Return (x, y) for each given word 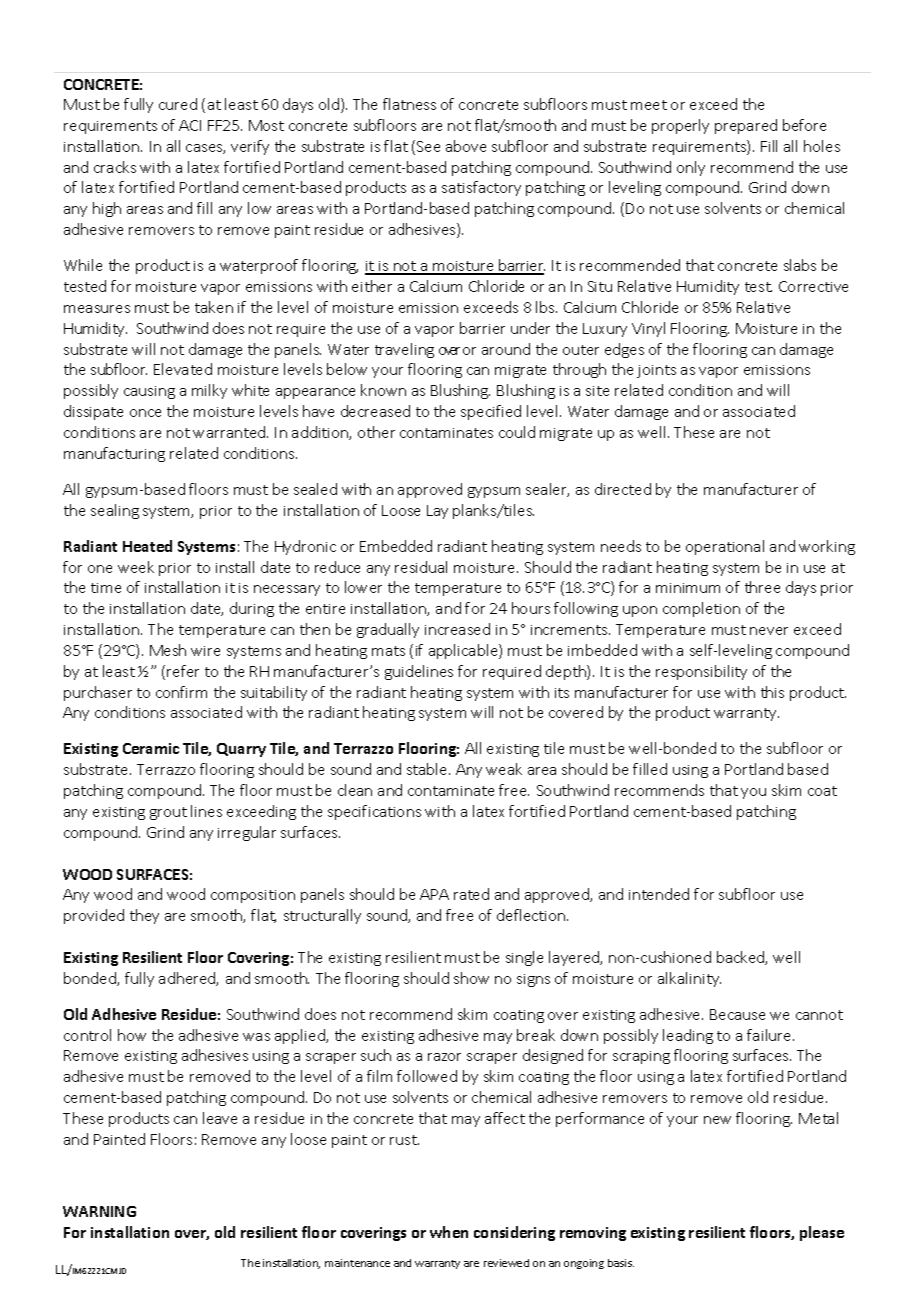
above (466, 146)
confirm (181, 692)
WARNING (99, 1211)
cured (178, 104)
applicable (464, 651)
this (772, 692)
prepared (746, 126)
